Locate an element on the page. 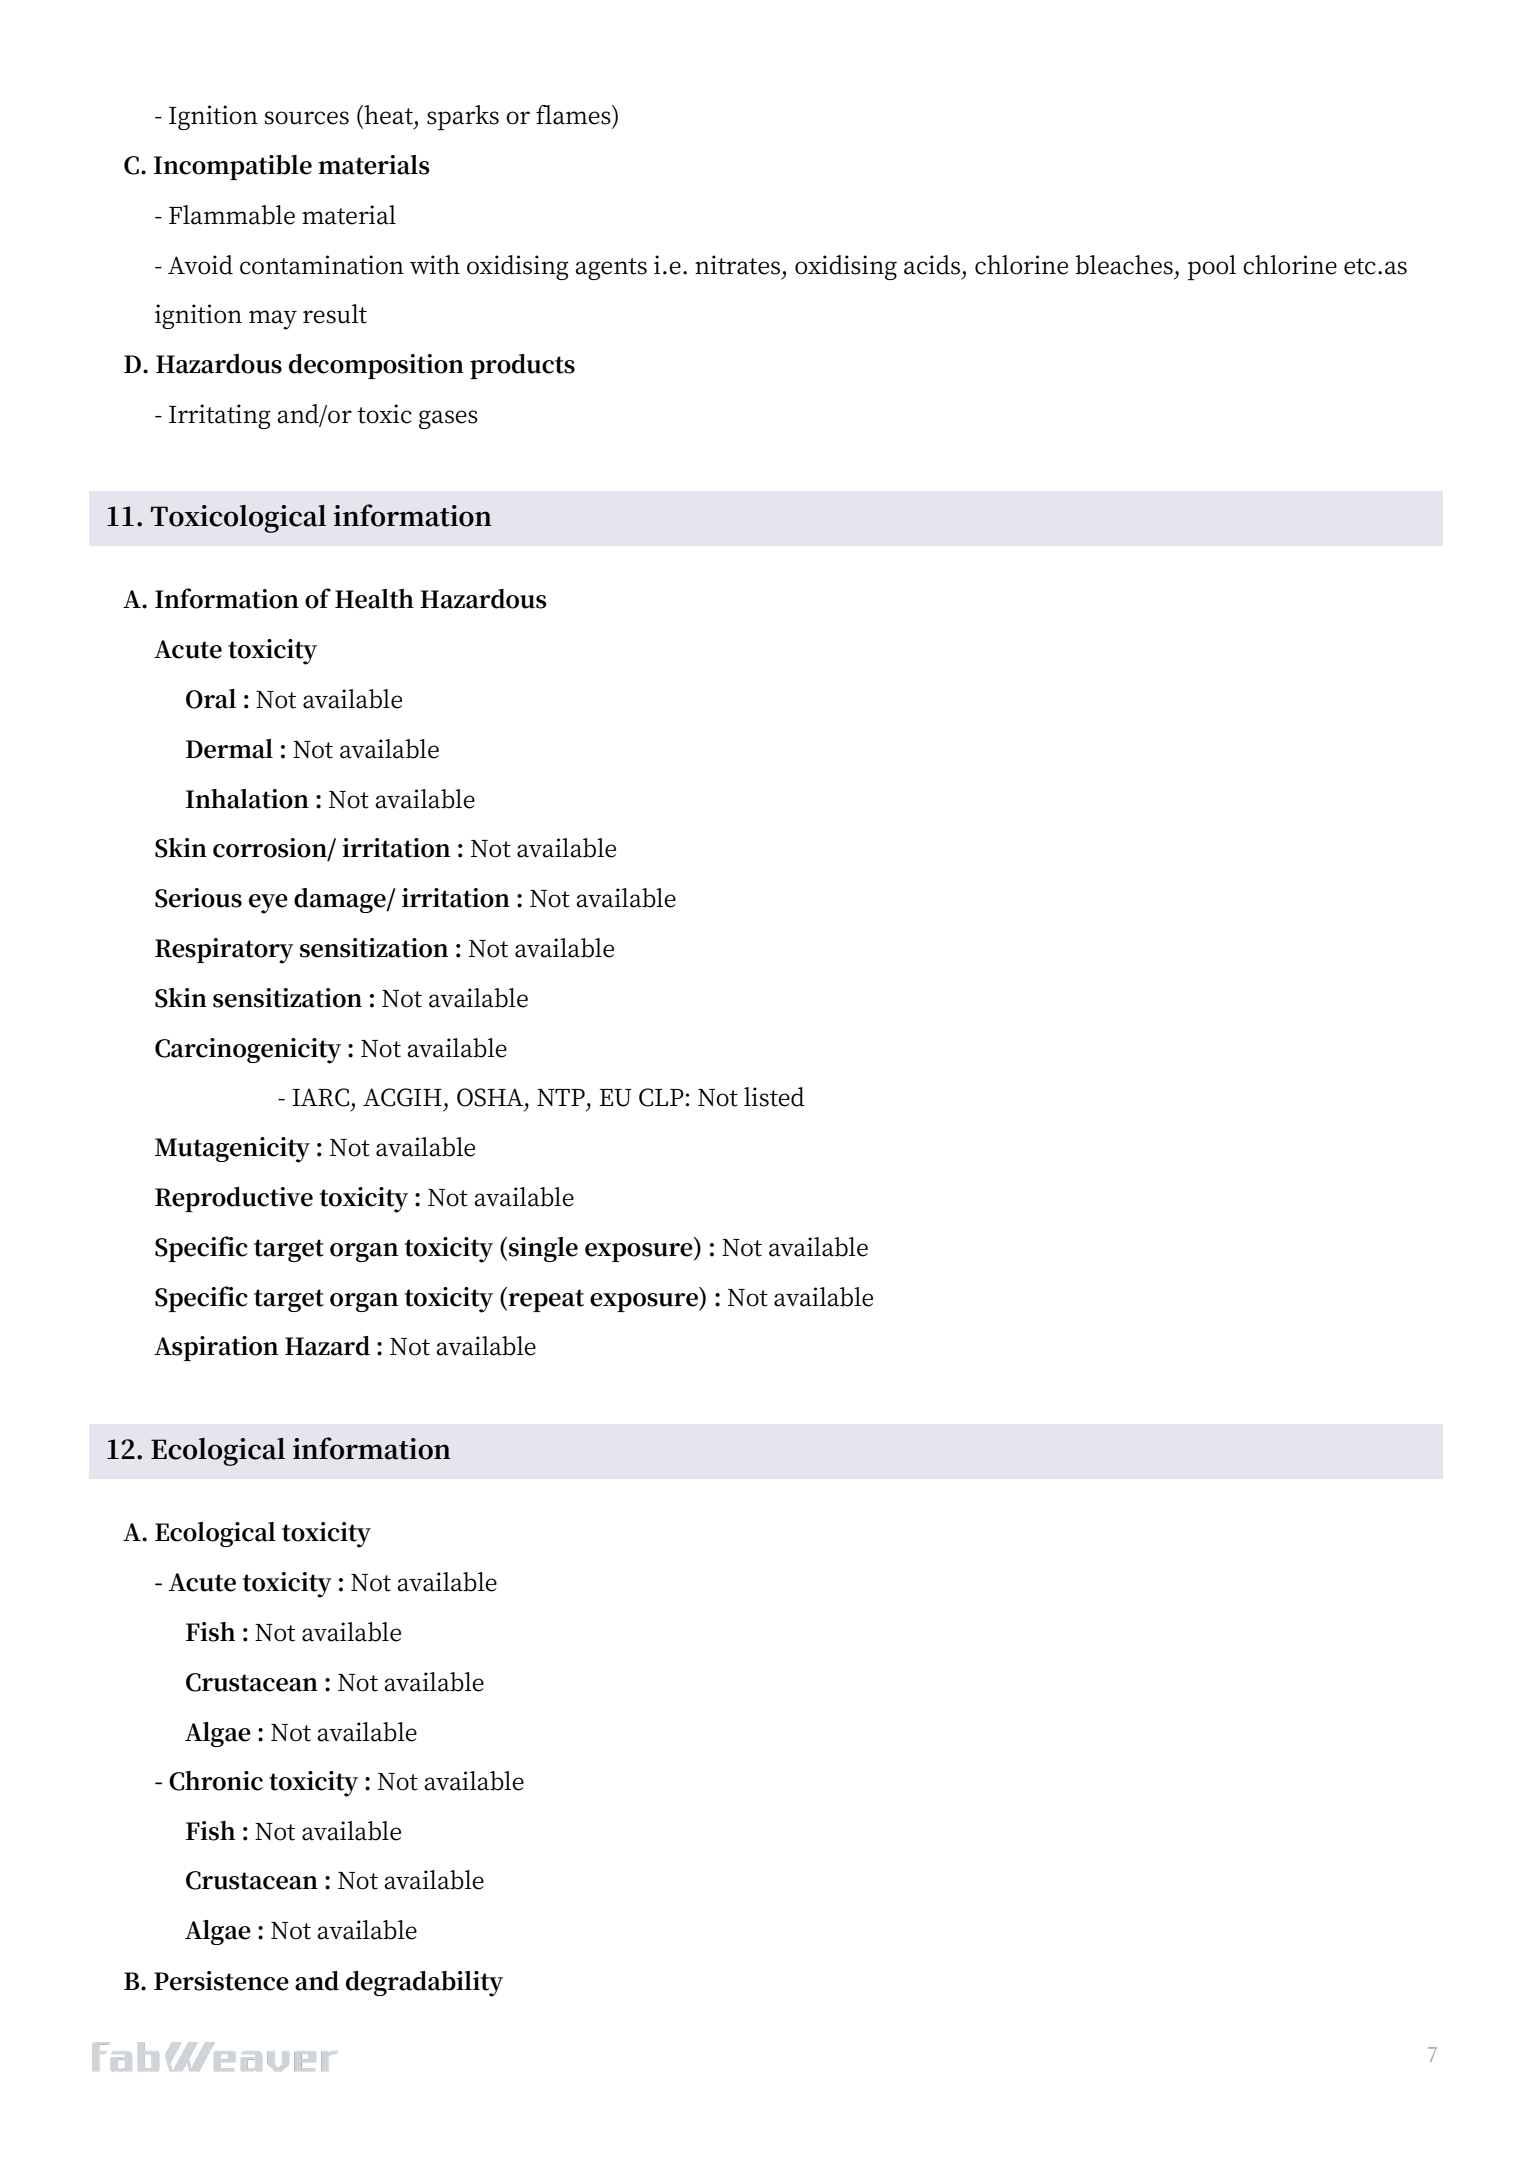 The image size is (1531, 2167). nitrates is located at coordinates (737, 265).
